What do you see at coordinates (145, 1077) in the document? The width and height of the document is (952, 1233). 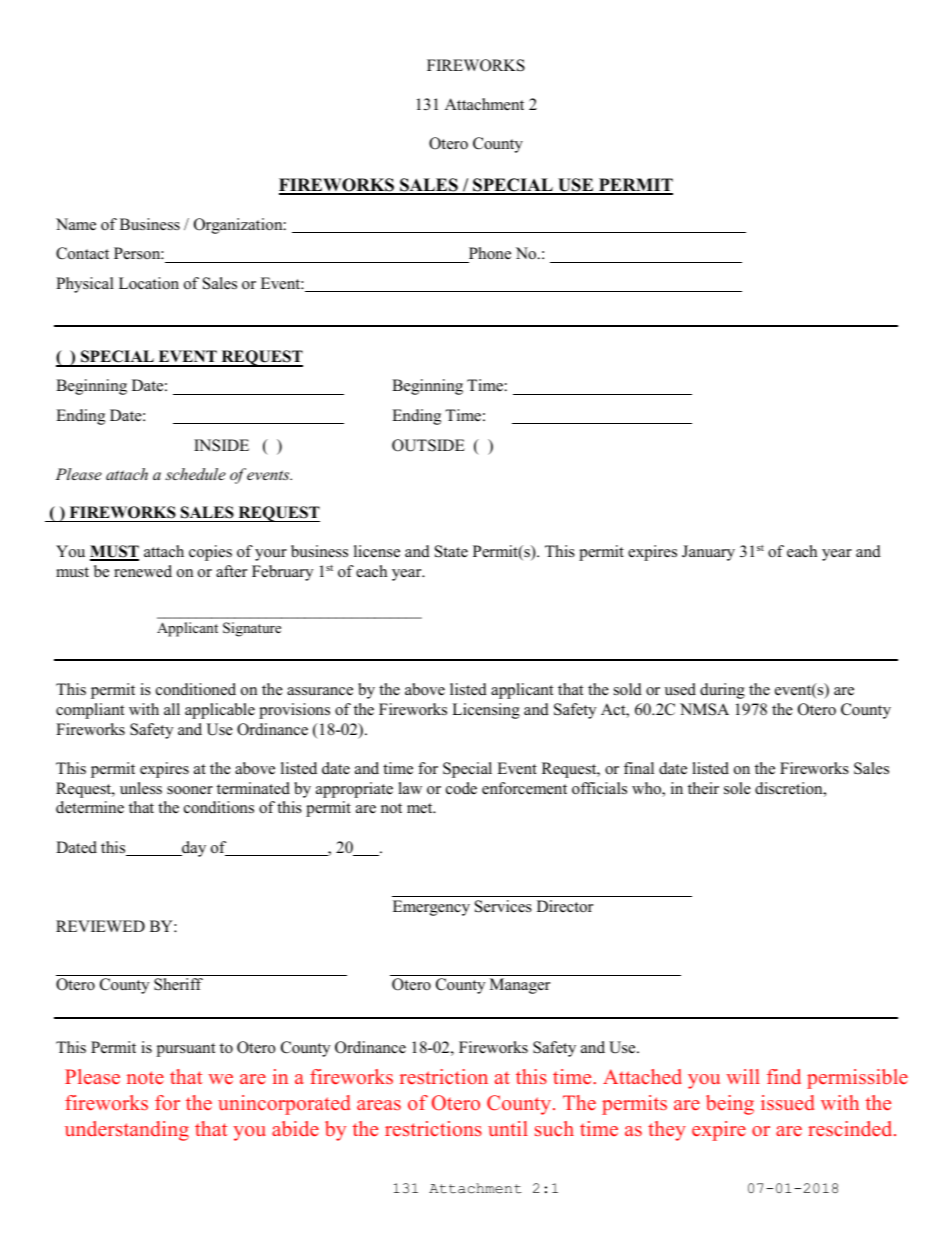 I see `note` at bounding box center [145, 1077].
